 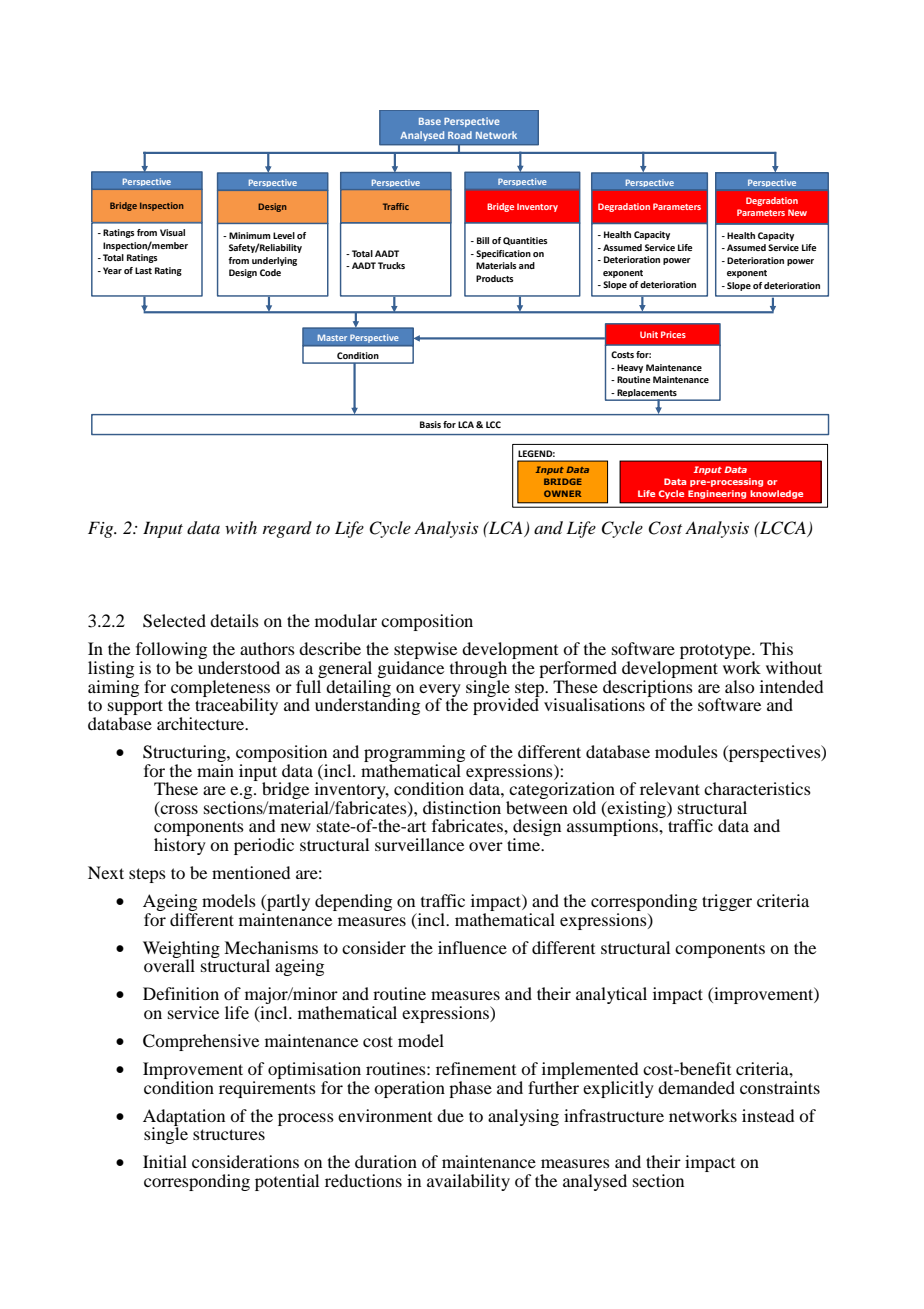 What do you see at coordinates (686, 751) in the screenshot?
I see `modules` at bounding box center [686, 751].
